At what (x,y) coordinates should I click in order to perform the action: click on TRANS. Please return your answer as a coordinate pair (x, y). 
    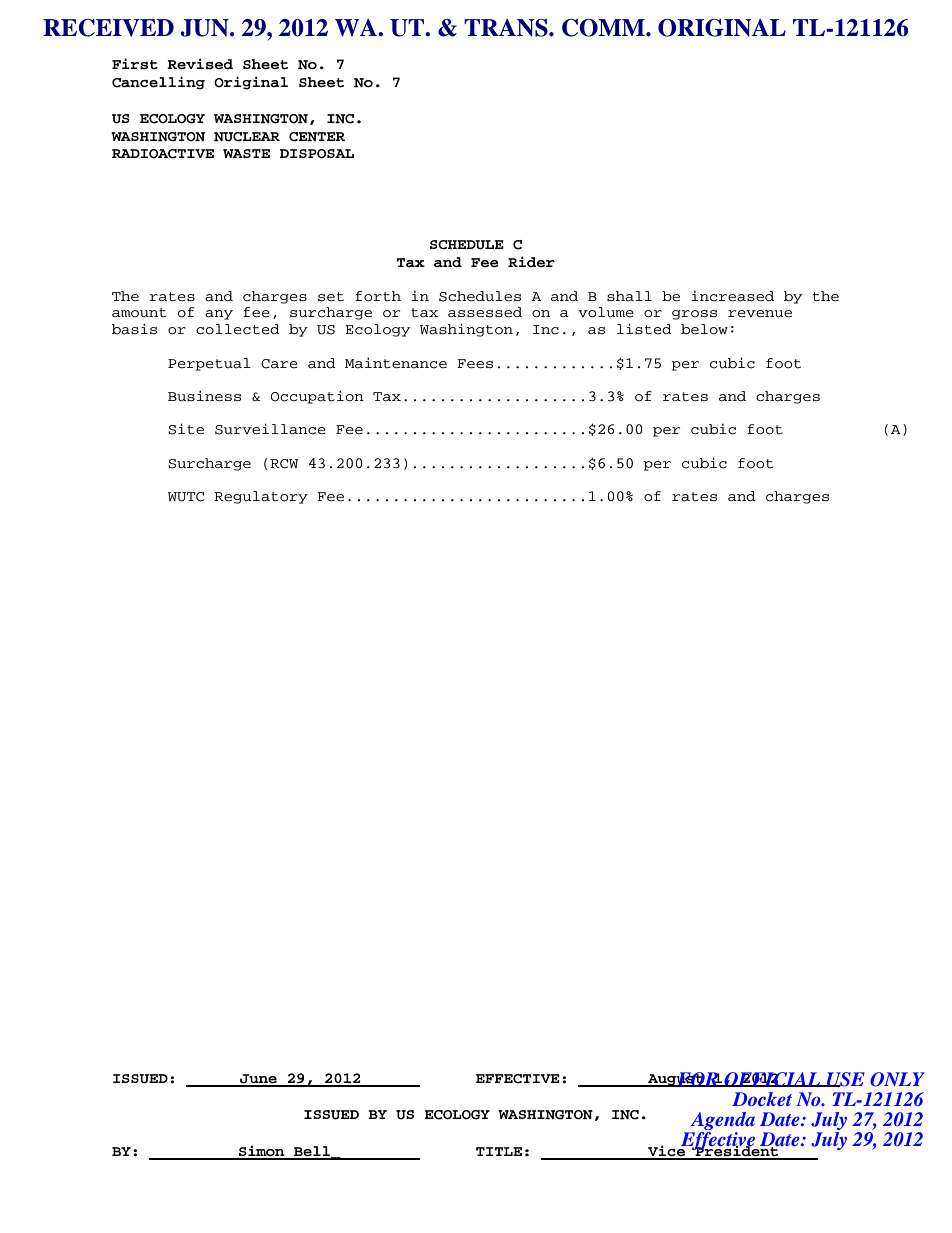
    Looking at the image, I should click on (507, 28).
